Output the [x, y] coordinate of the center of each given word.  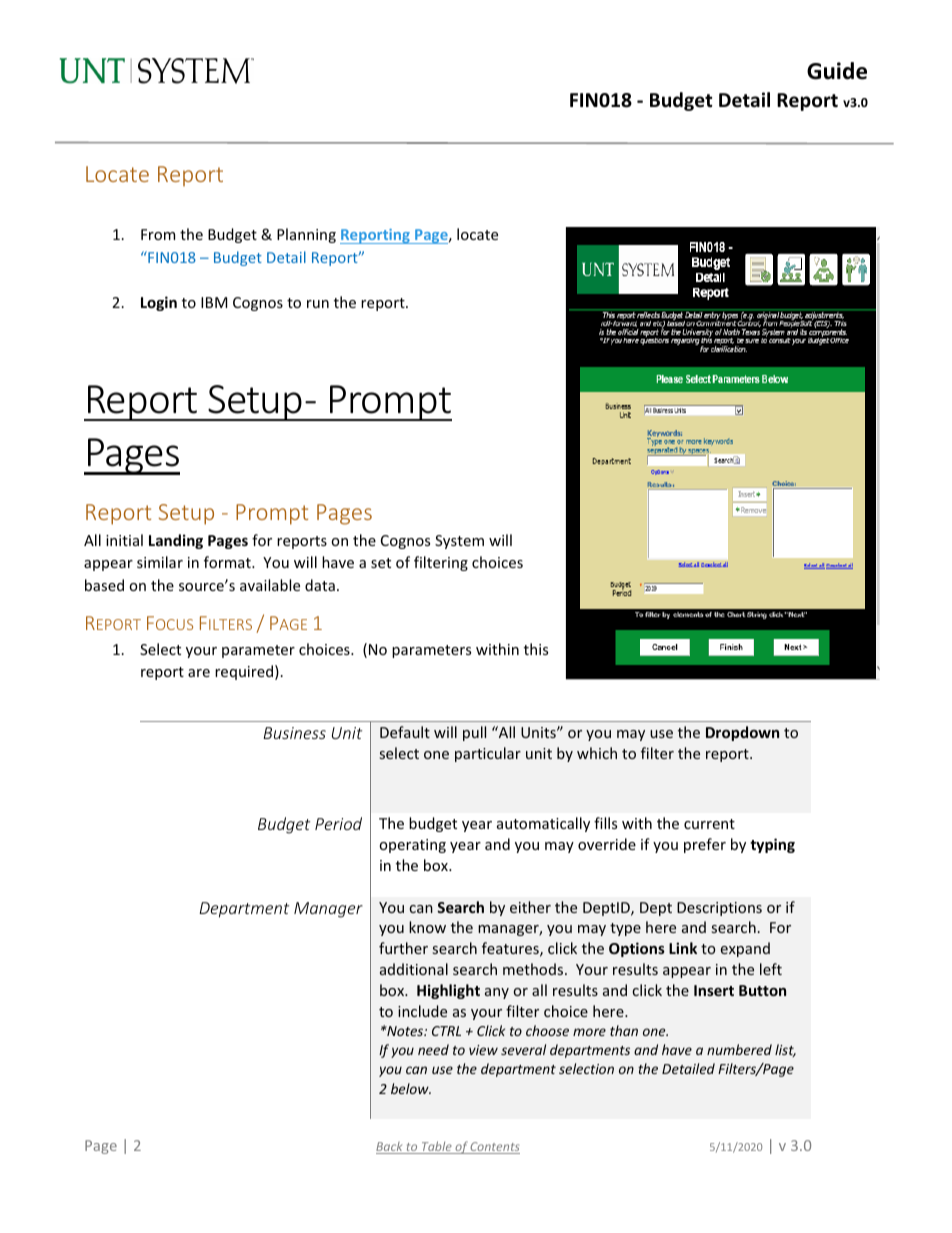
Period [338, 823]
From [158, 234]
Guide [837, 71]
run [318, 304]
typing [772, 845]
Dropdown [742, 733]
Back [390, 1148]
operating [412, 846]
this [536, 649]
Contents [494, 1148]
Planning [306, 235]
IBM [214, 302]
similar [160, 562]
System [459, 542]
